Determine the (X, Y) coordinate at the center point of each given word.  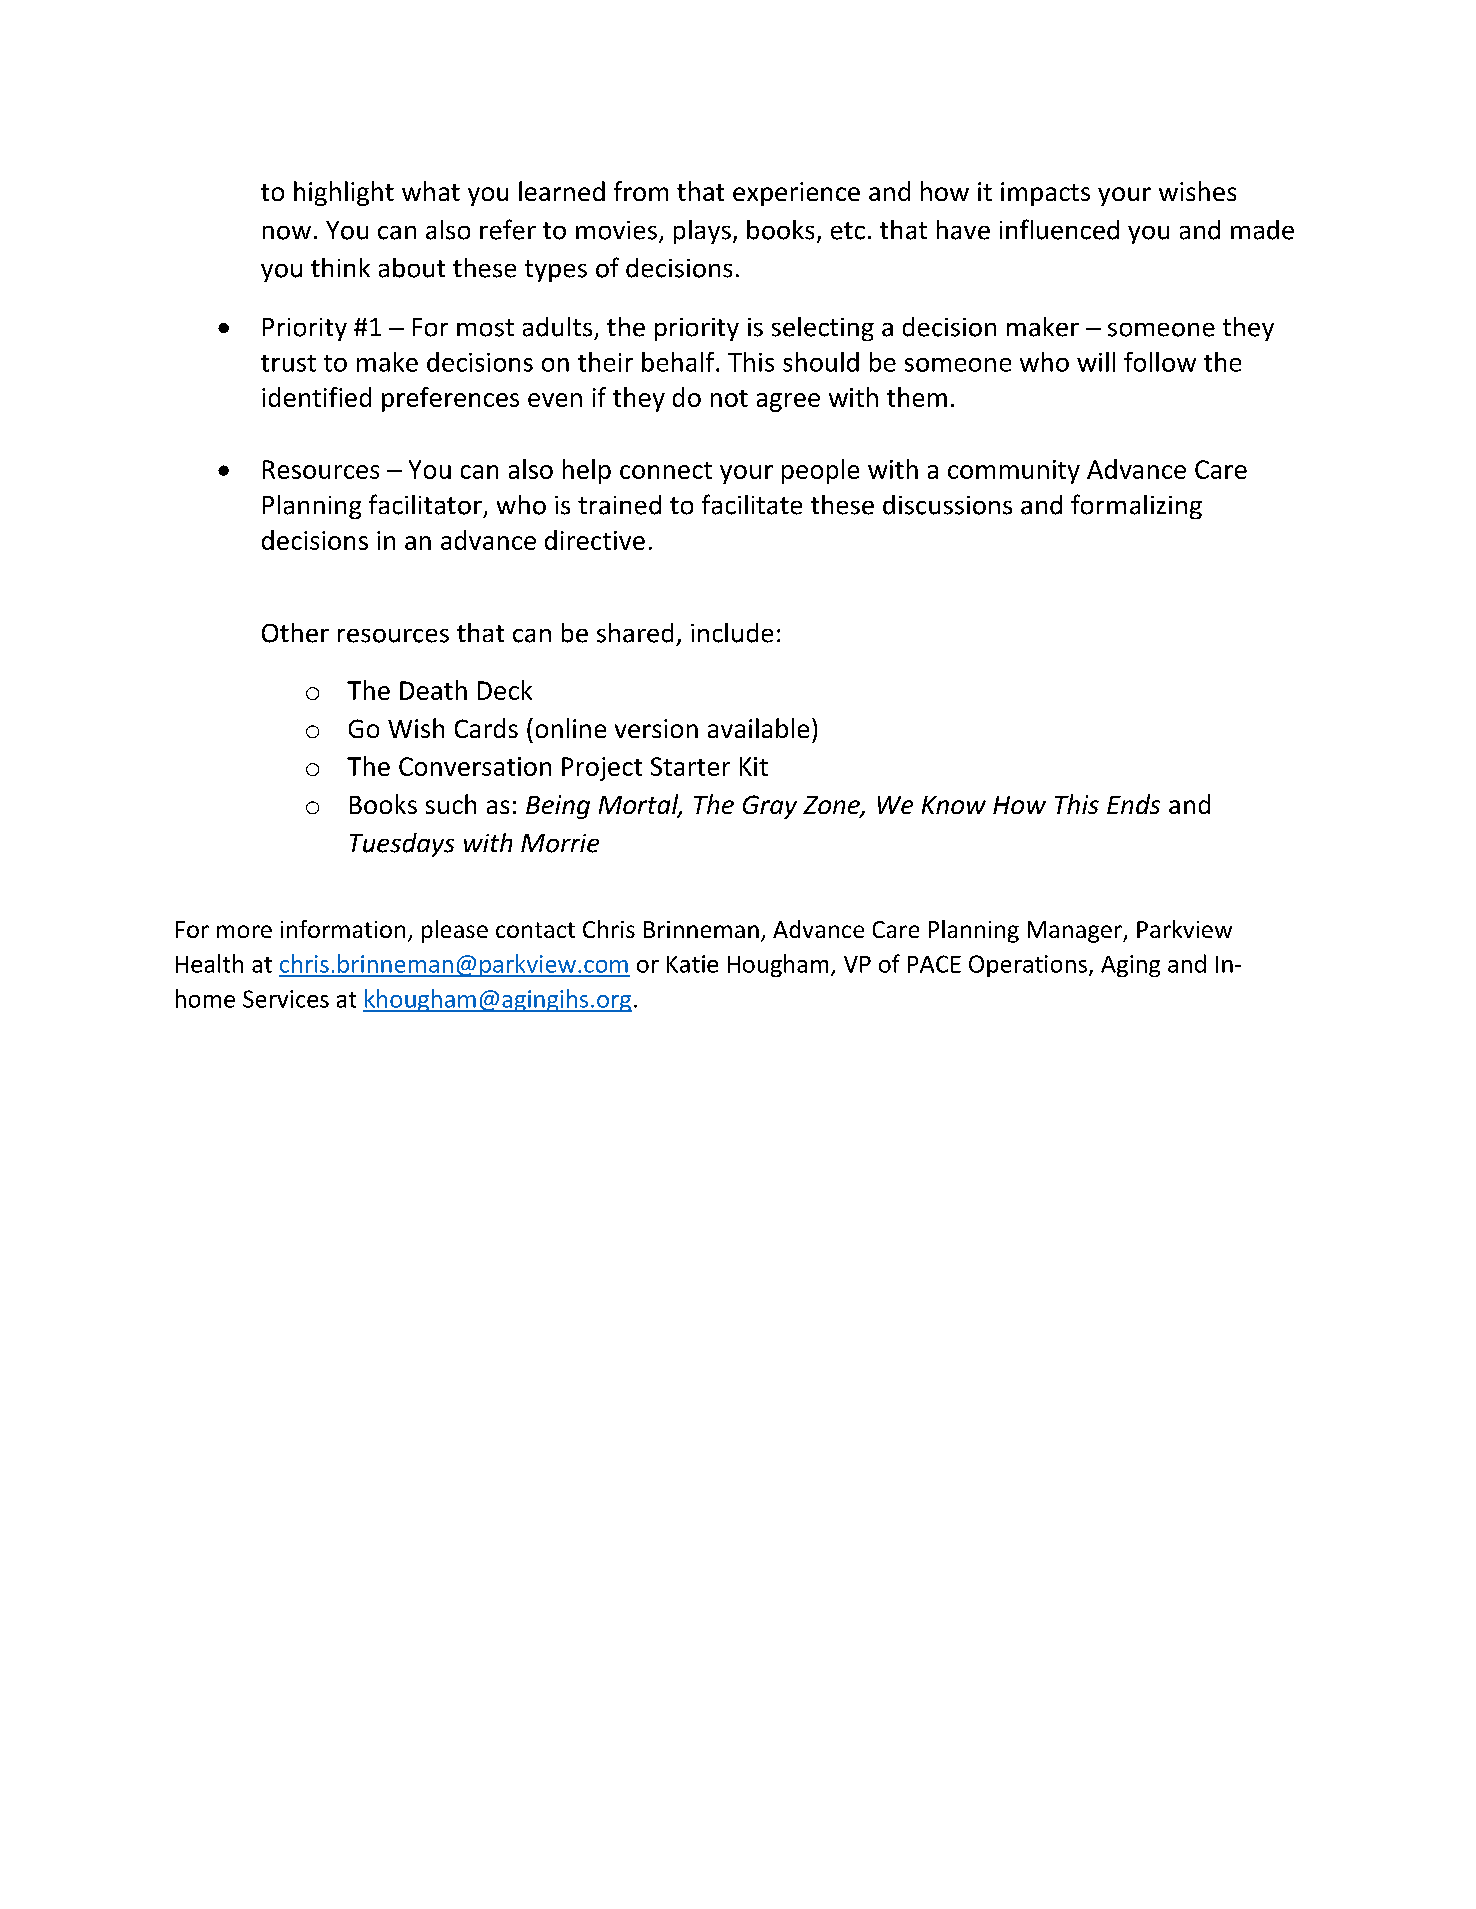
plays (702, 232)
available (758, 728)
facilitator (425, 504)
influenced (1059, 229)
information (343, 929)
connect (666, 470)
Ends (1133, 804)
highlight (344, 193)
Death (433, 690)
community (1014, 472)
